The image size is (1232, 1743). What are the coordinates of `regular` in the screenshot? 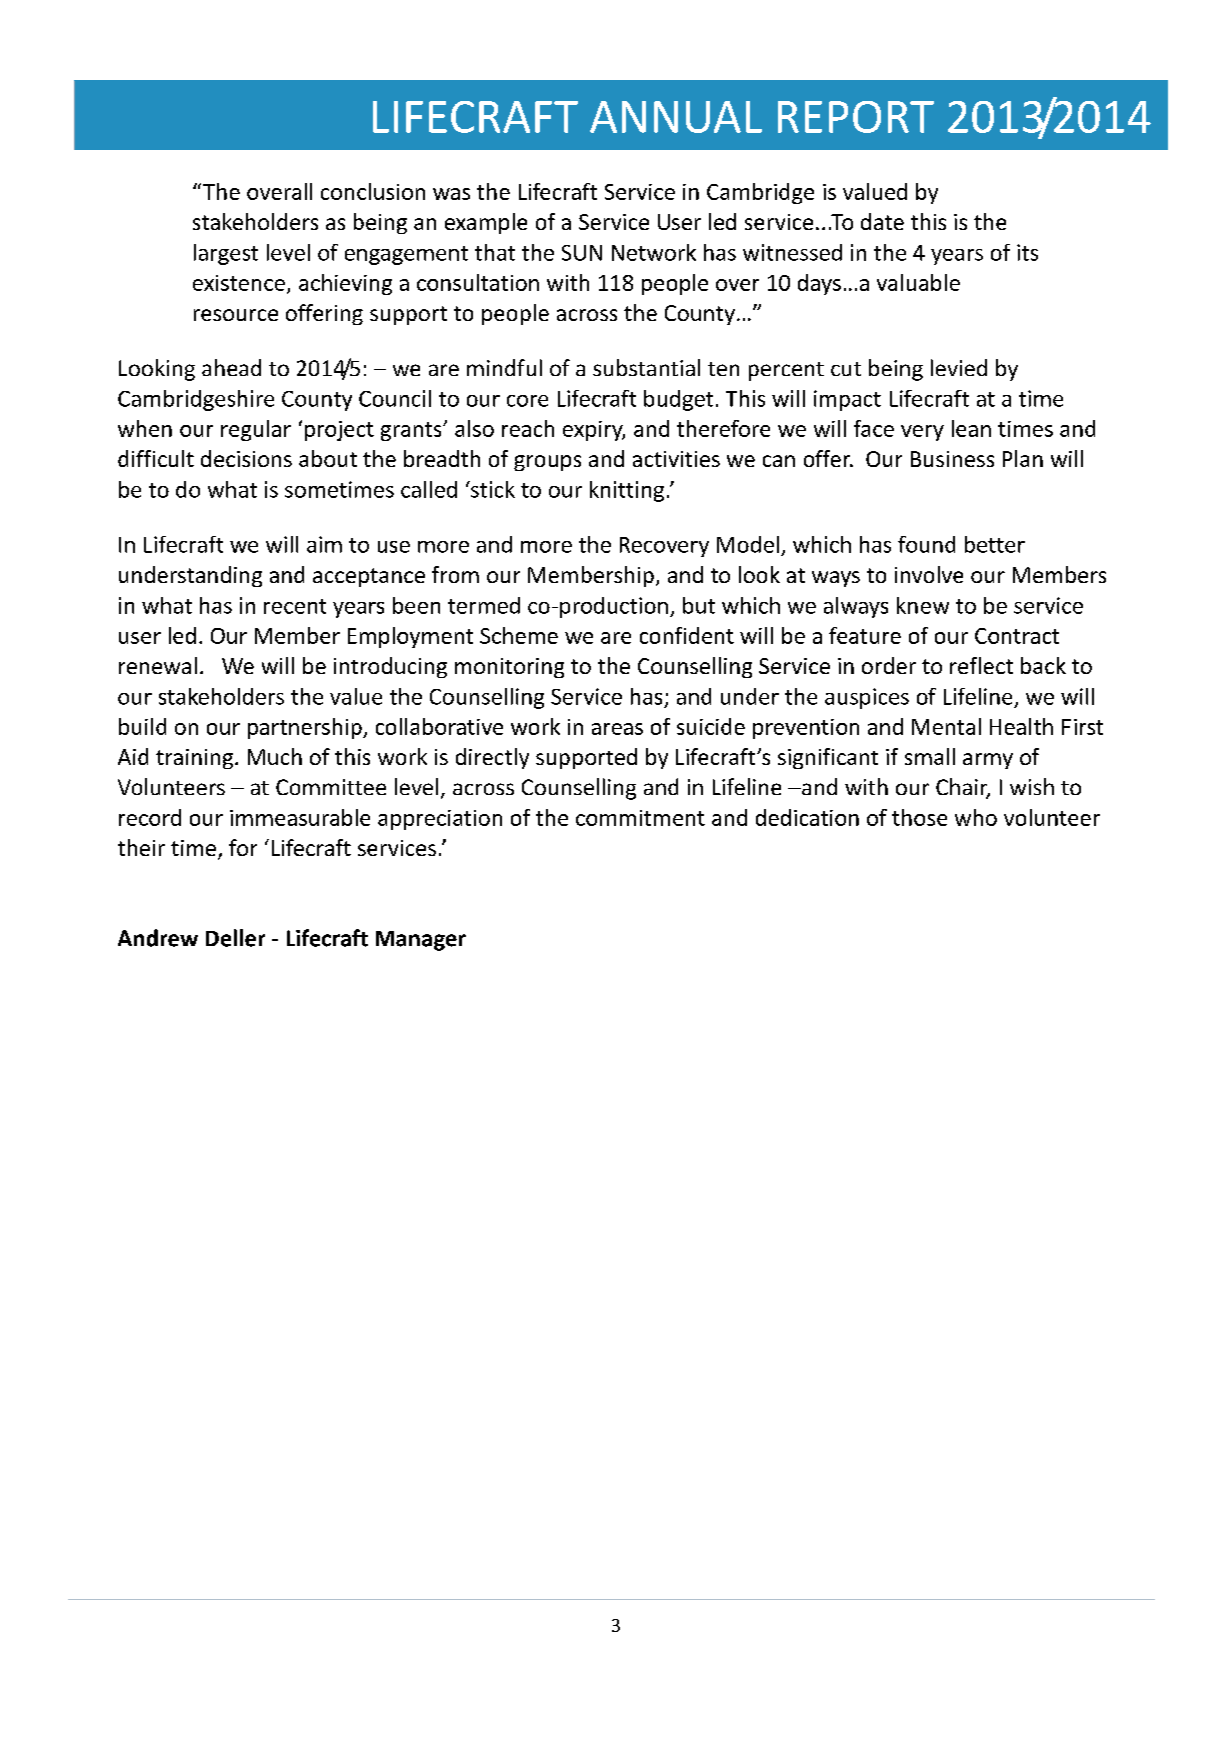 It's located at (256, 430).
